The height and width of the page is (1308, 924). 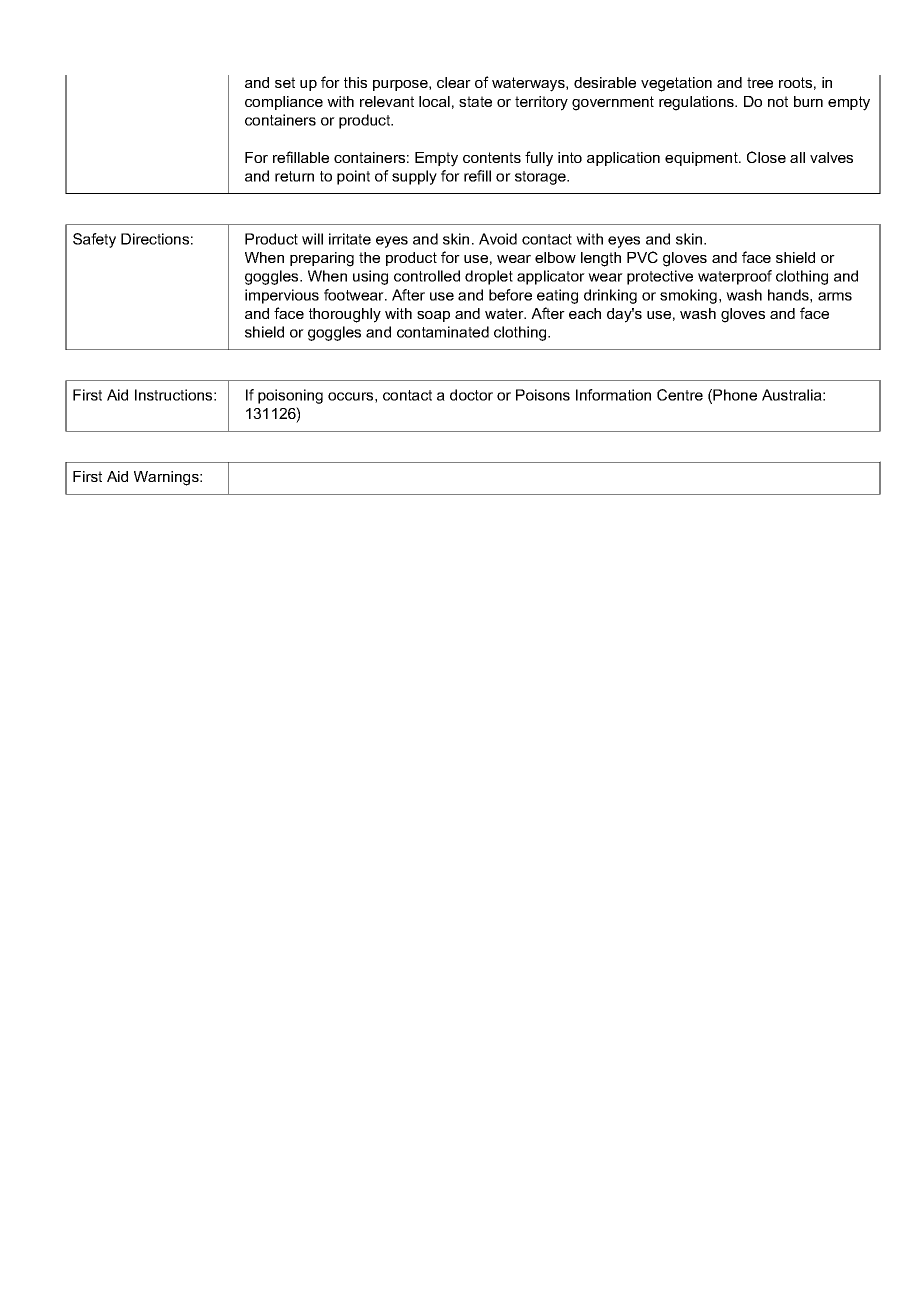 I want to click on clear, so click(x=454, y=82).
